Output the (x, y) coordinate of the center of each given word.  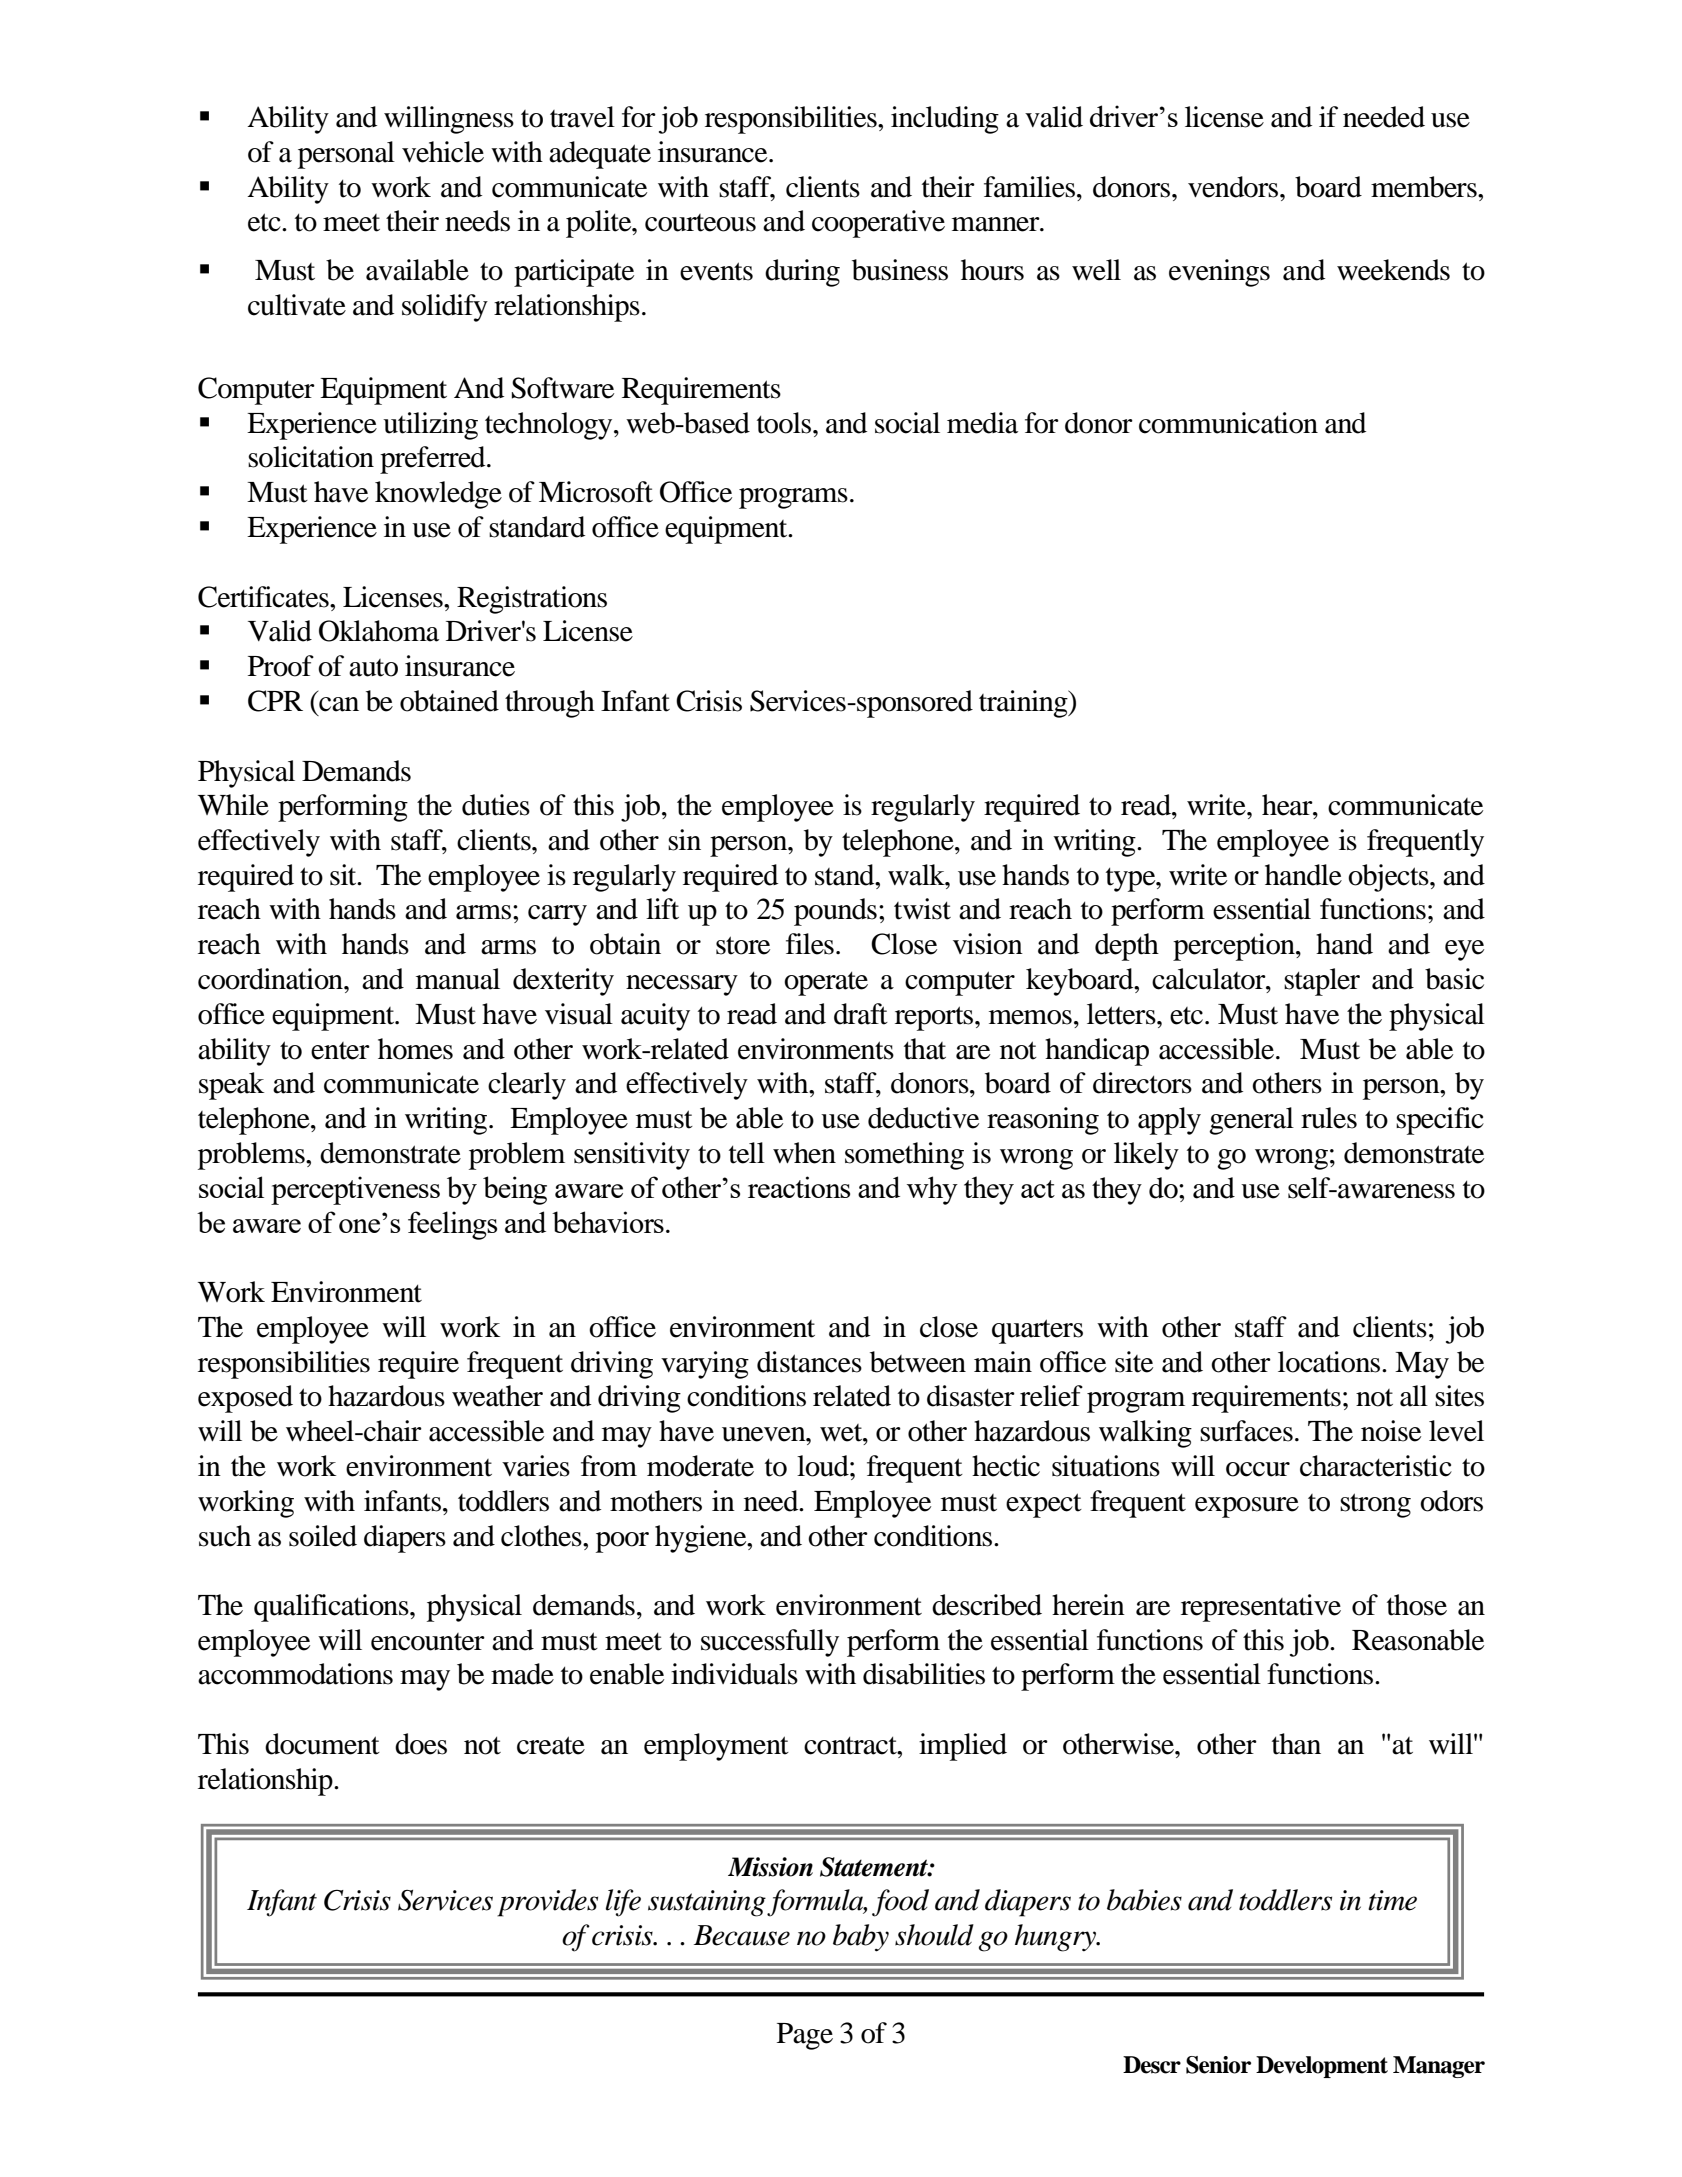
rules (1329, 1118)
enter (340, 1051)
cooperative (878, 224)
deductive (923, 1118)
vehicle (443, 152)
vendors (1234, 187)
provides (547, 1903)
